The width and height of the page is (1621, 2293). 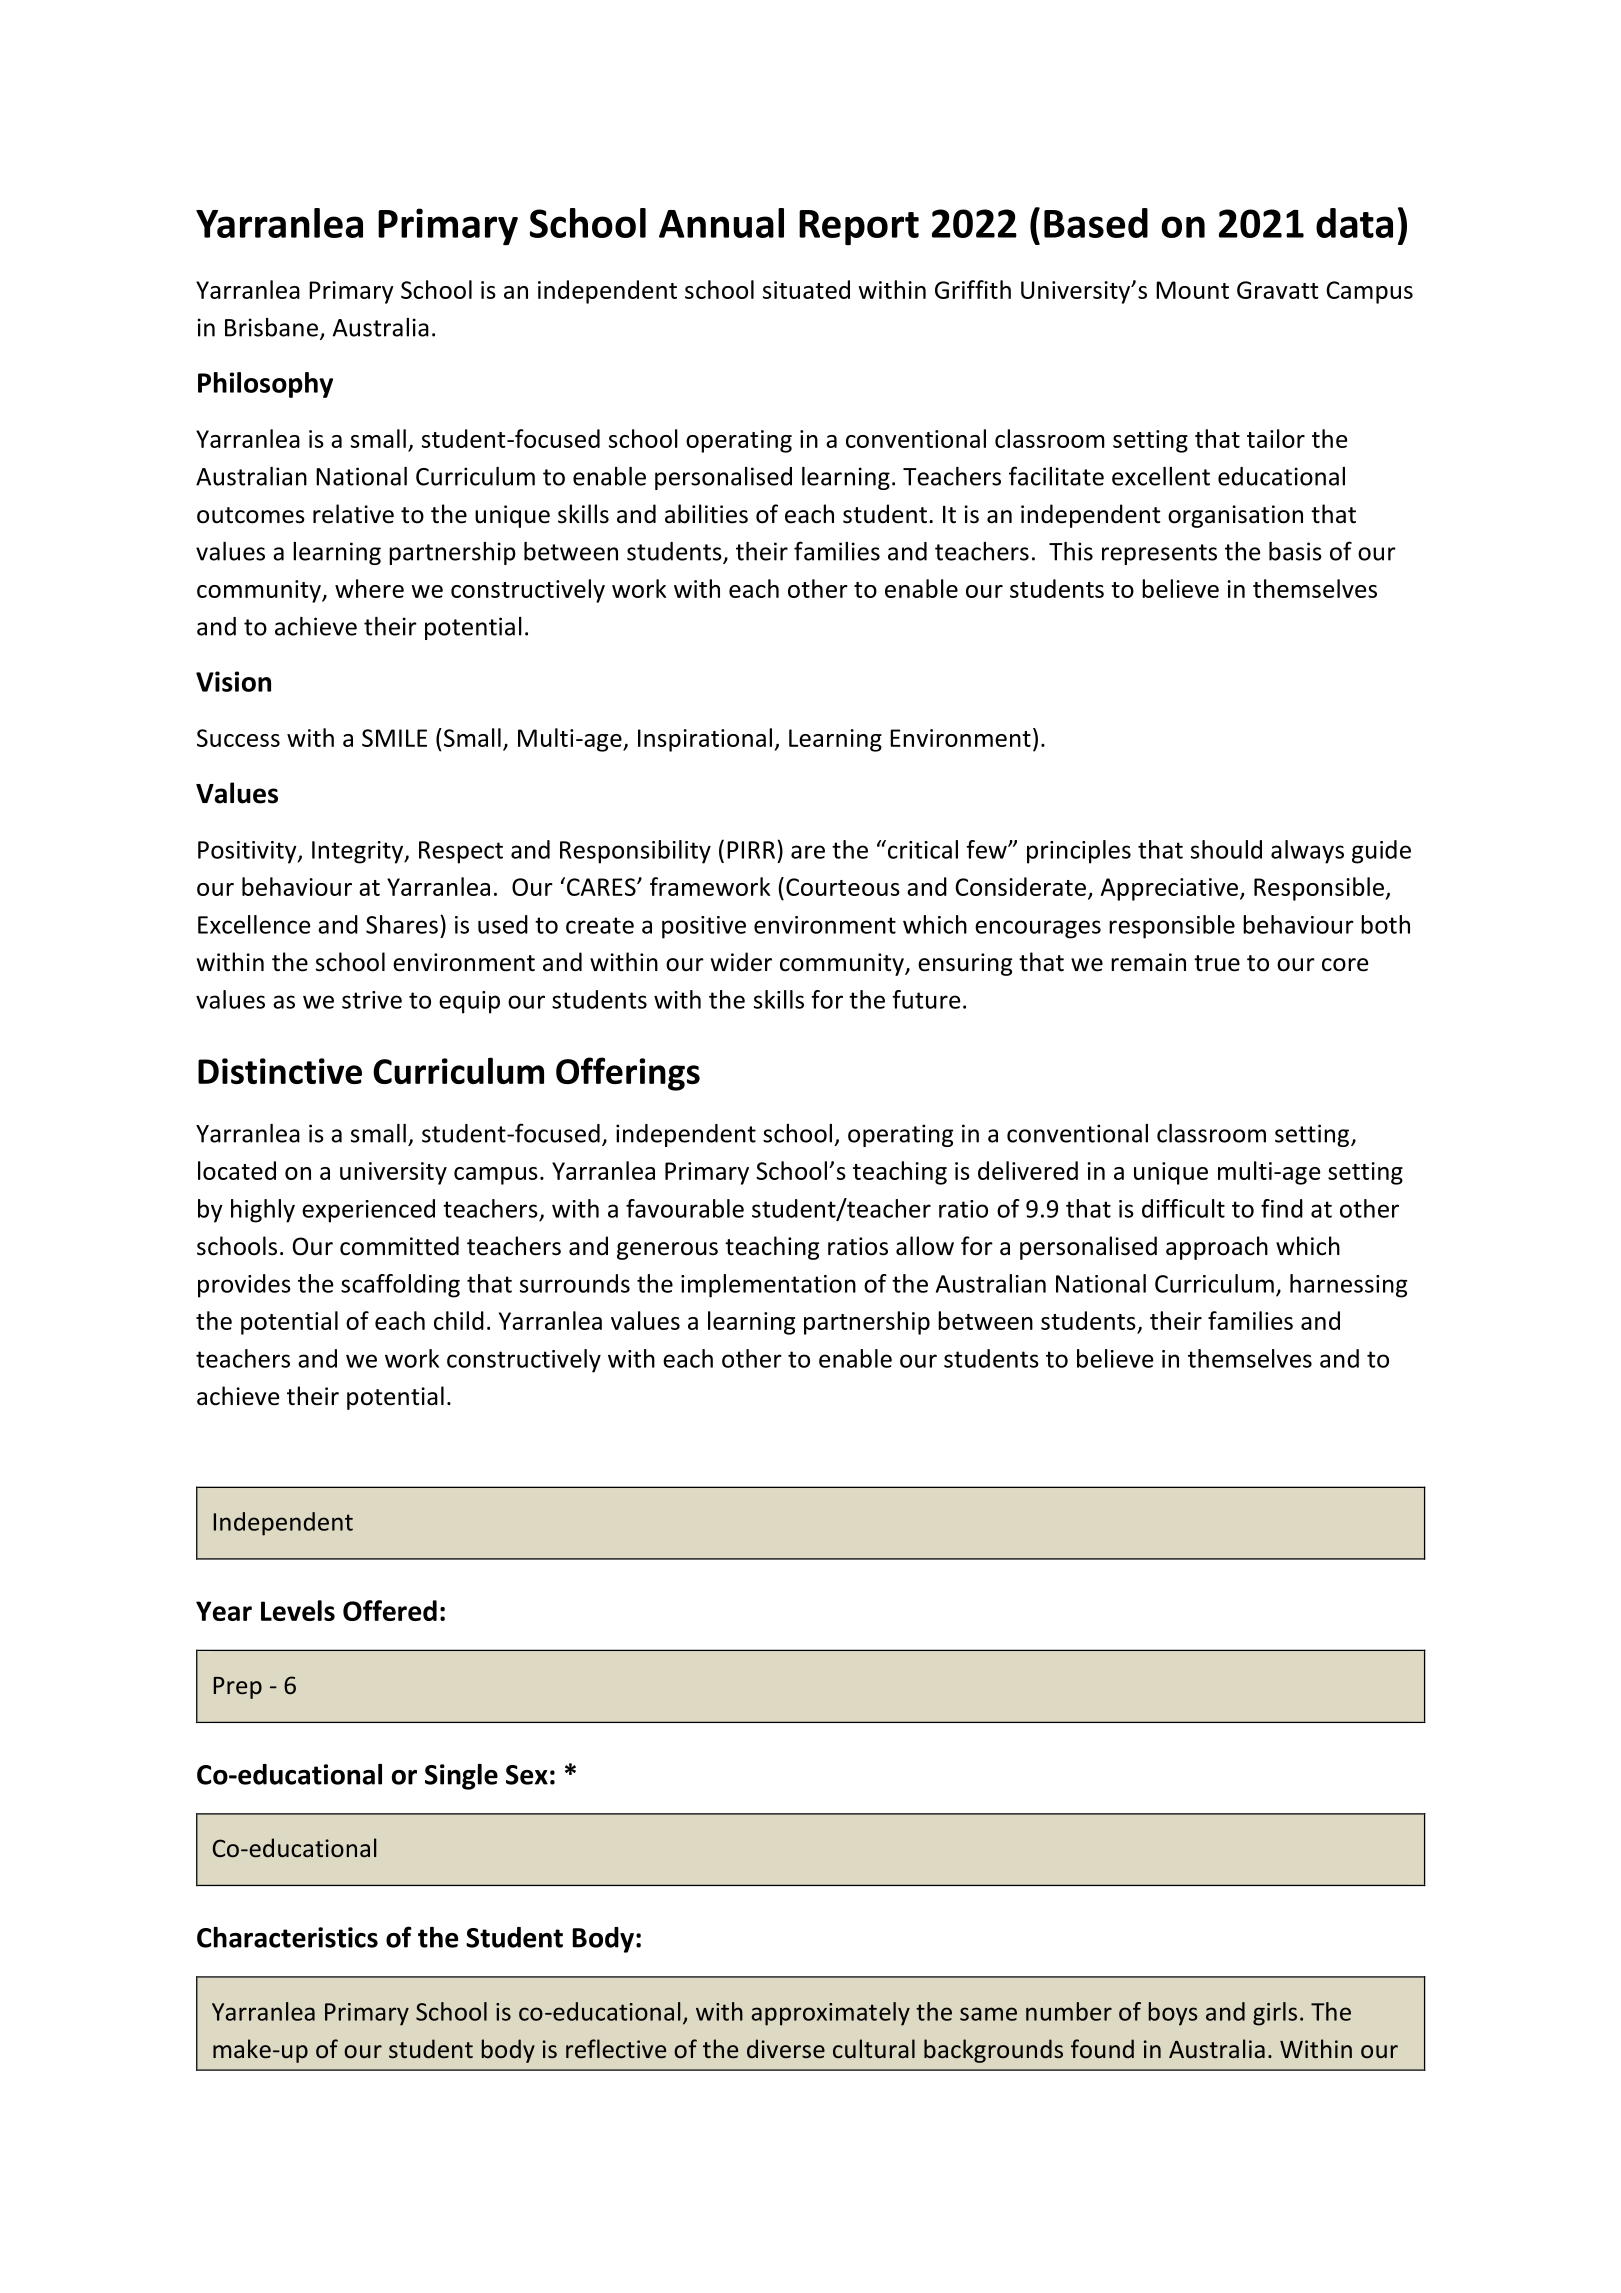 What do you see at coordinates (1226, 849) in the page?
I see `should` at bounding box center [1226, 849].
